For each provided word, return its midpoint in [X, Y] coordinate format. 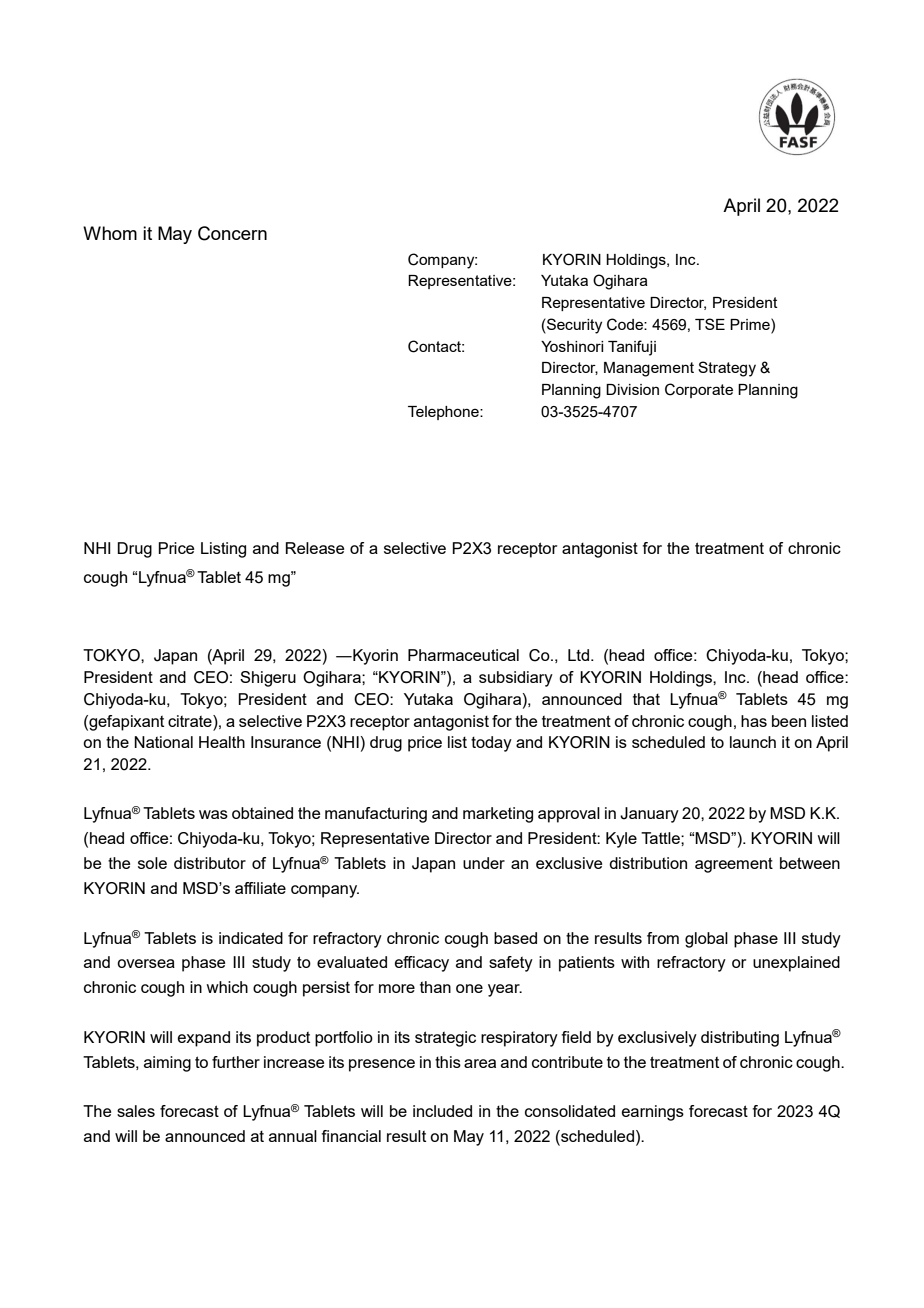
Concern [232, 233]
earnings [653, 1113]
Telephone [444, 413]
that [646, 699]
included [442, 1111]
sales [136, 1111]
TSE [710, 324]
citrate [191, 721]
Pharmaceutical [463, 655]
